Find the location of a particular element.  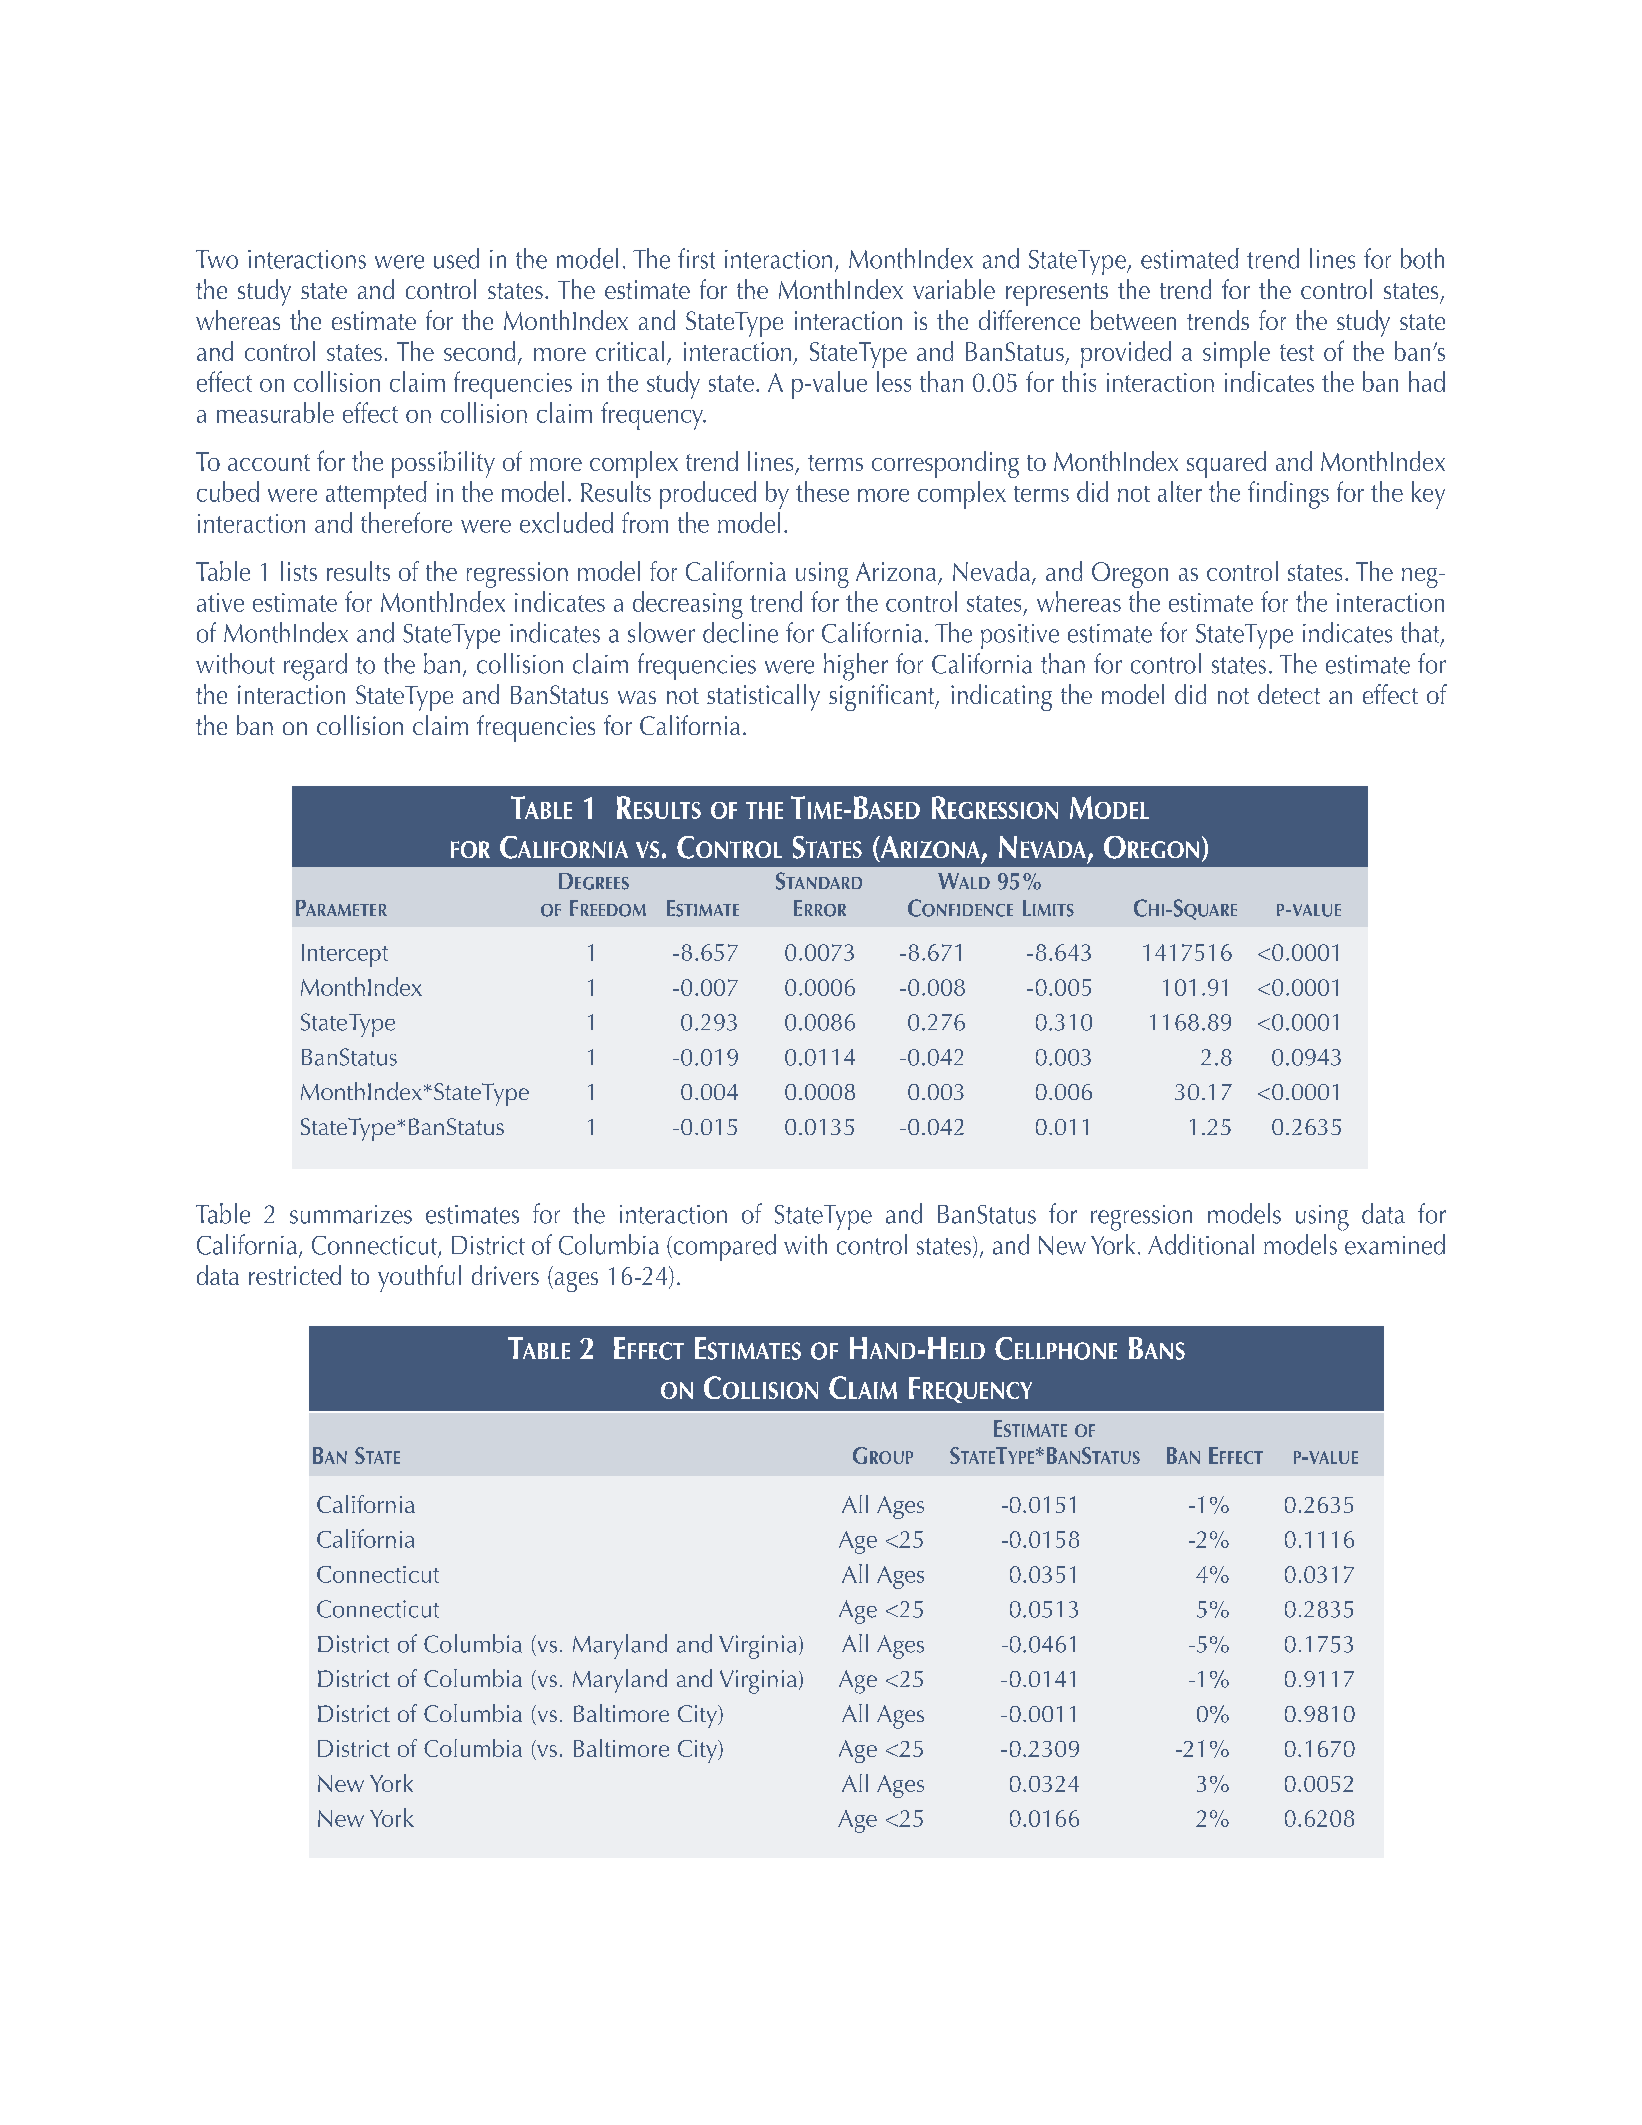

detect is located at coordinates (1289, 694).
